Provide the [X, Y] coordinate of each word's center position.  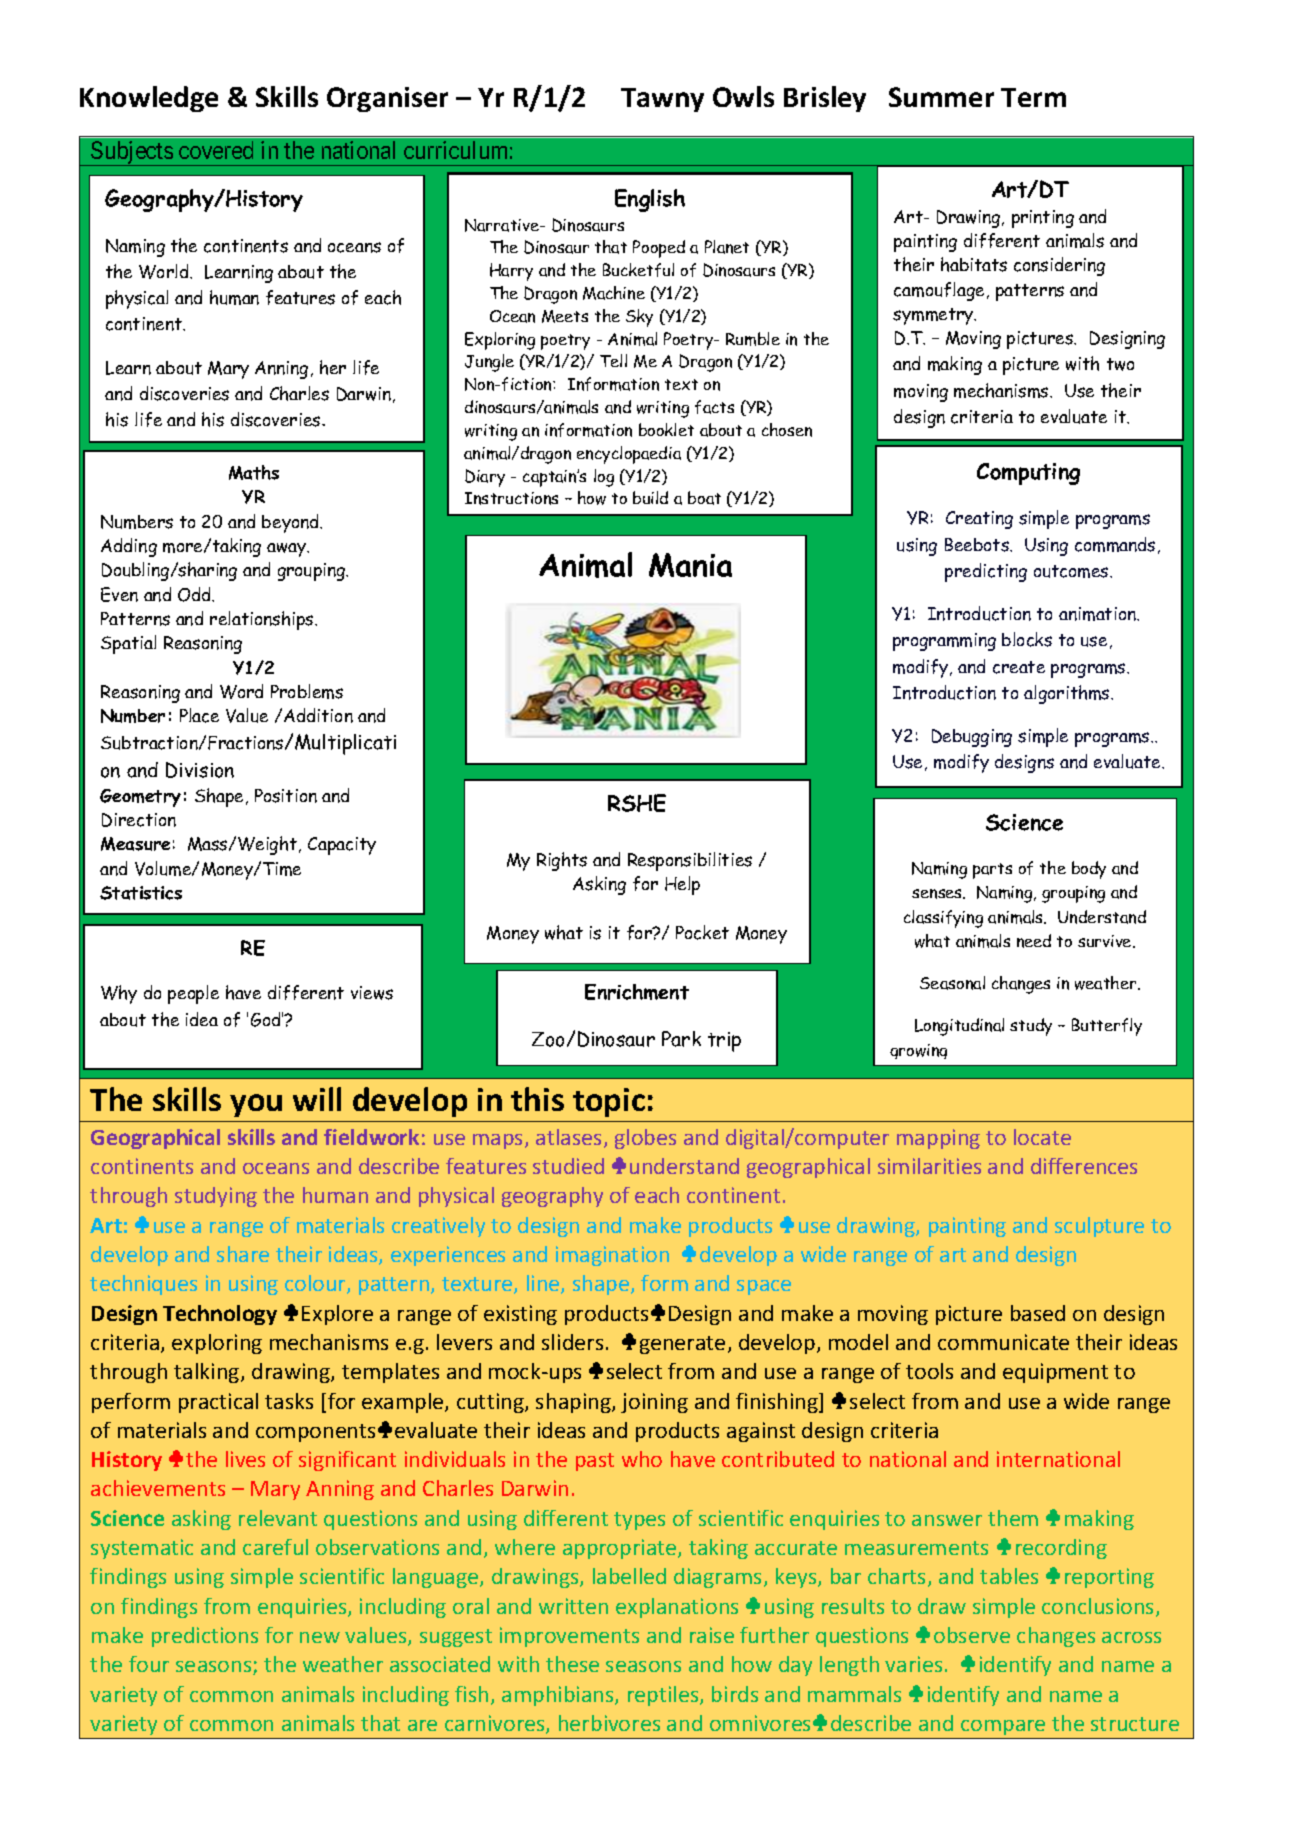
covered [216, 150]
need [1034, 941]
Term [1033, 97]
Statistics [141, 893]
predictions [205, 1637]
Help [682, 885]
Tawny [662, 100]
